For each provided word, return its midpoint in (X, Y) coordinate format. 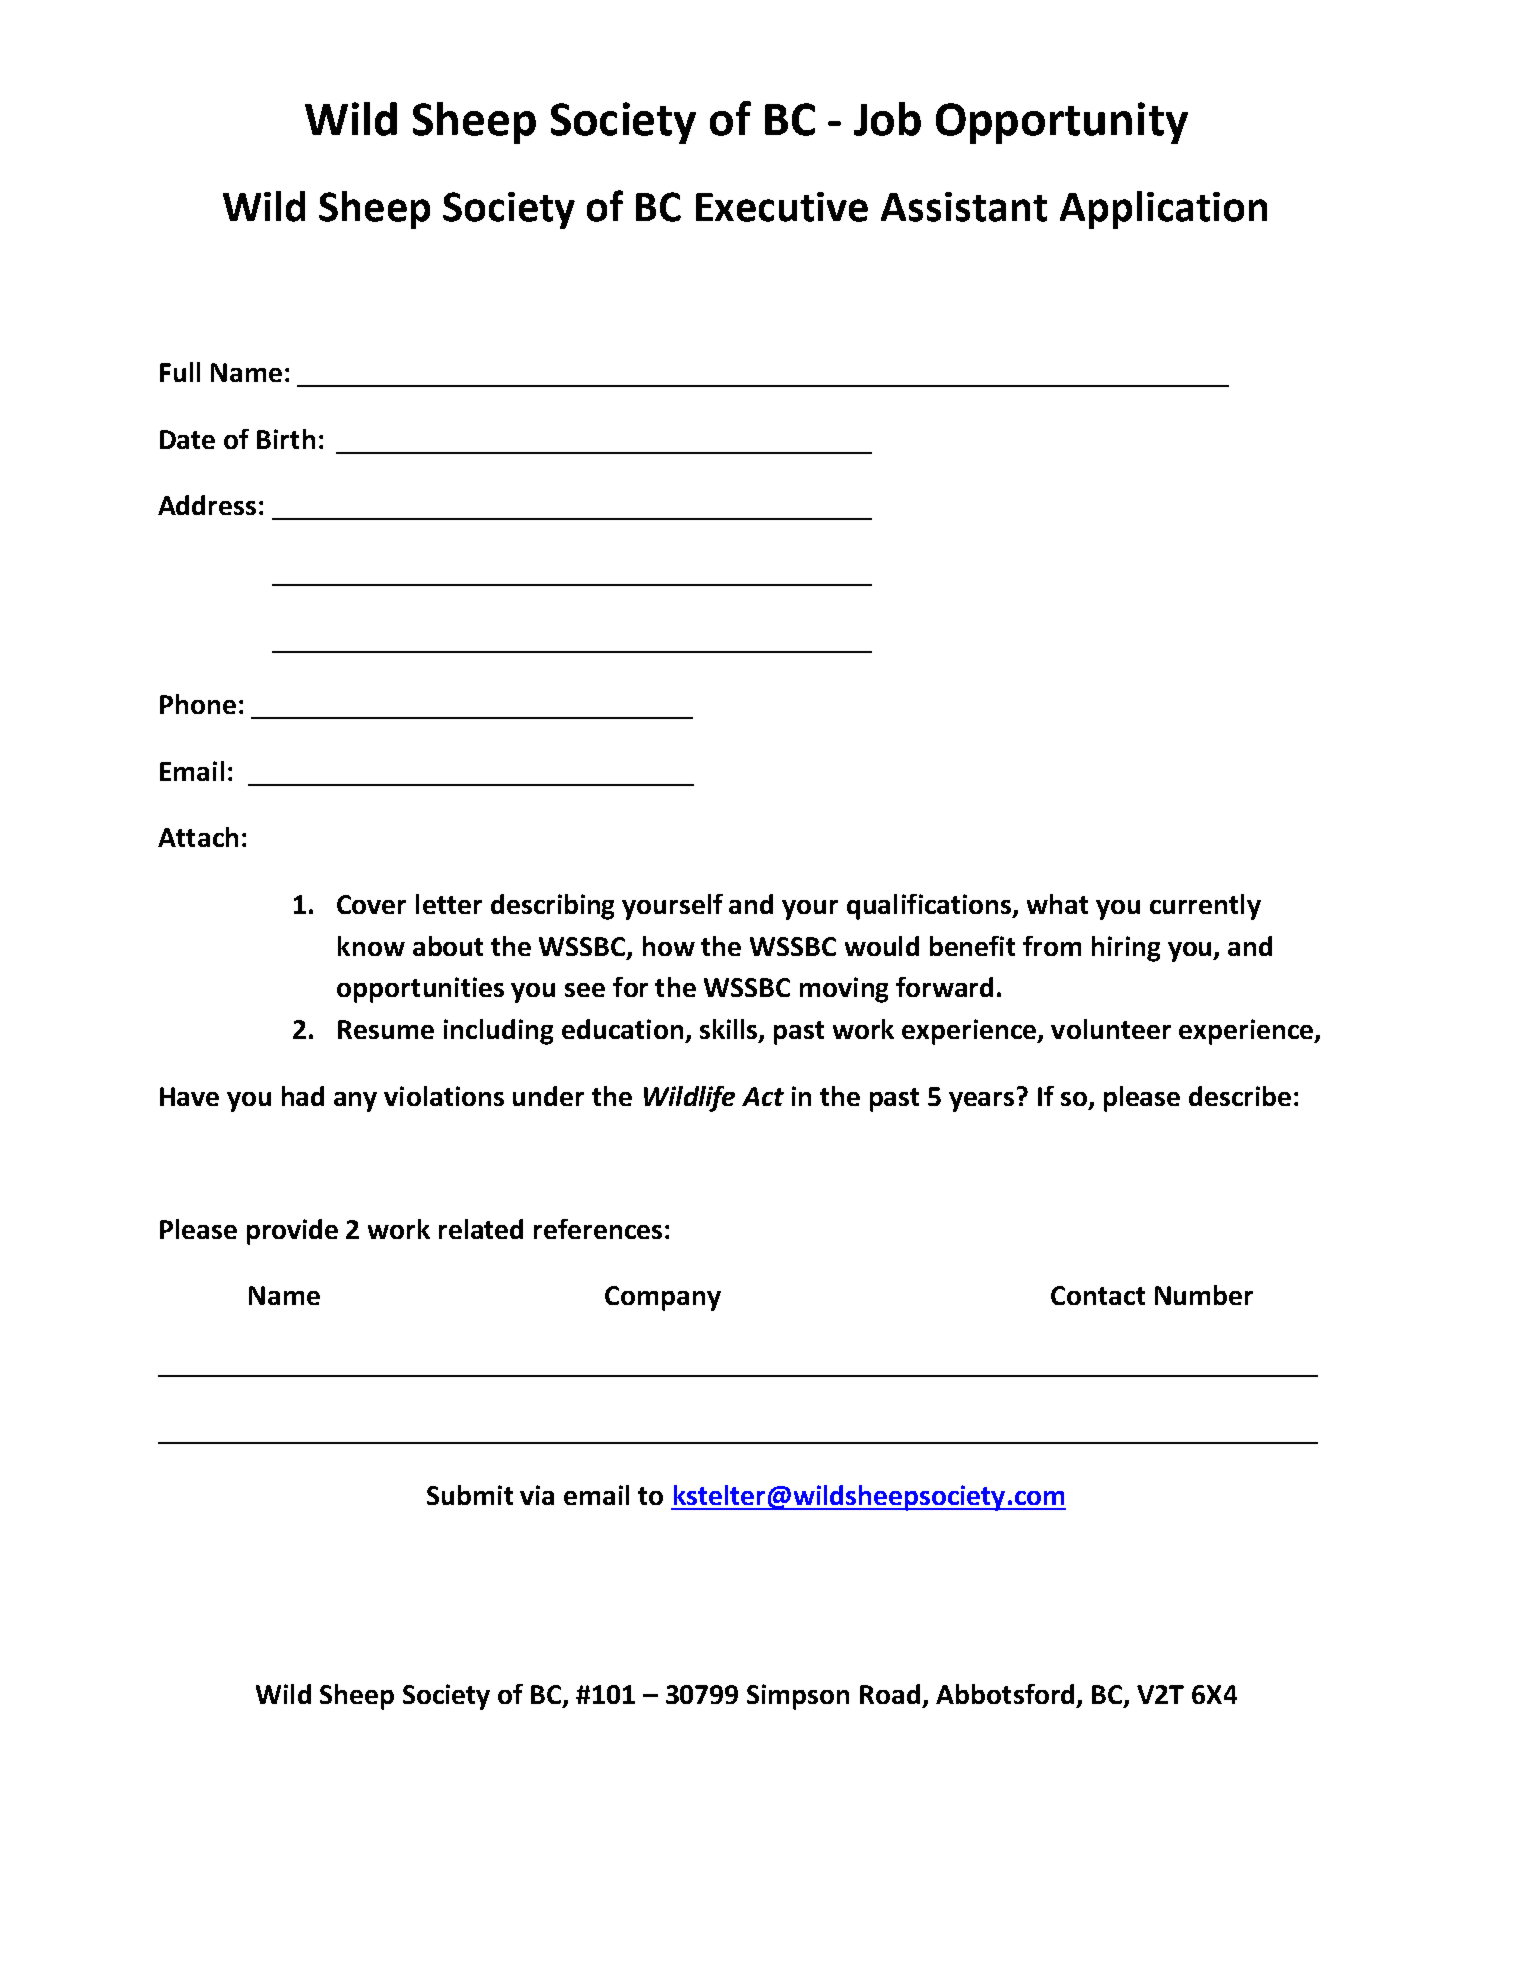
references (598, 1229)
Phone (198, 704)
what (1057, 904)
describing (552, 907)
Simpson (798, 1697)
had (303, 1096)
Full (180, 372)
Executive (782, 207)
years (981, 1102)
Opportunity (1062, 123)
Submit (470, 1495)
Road (890, 1694)
